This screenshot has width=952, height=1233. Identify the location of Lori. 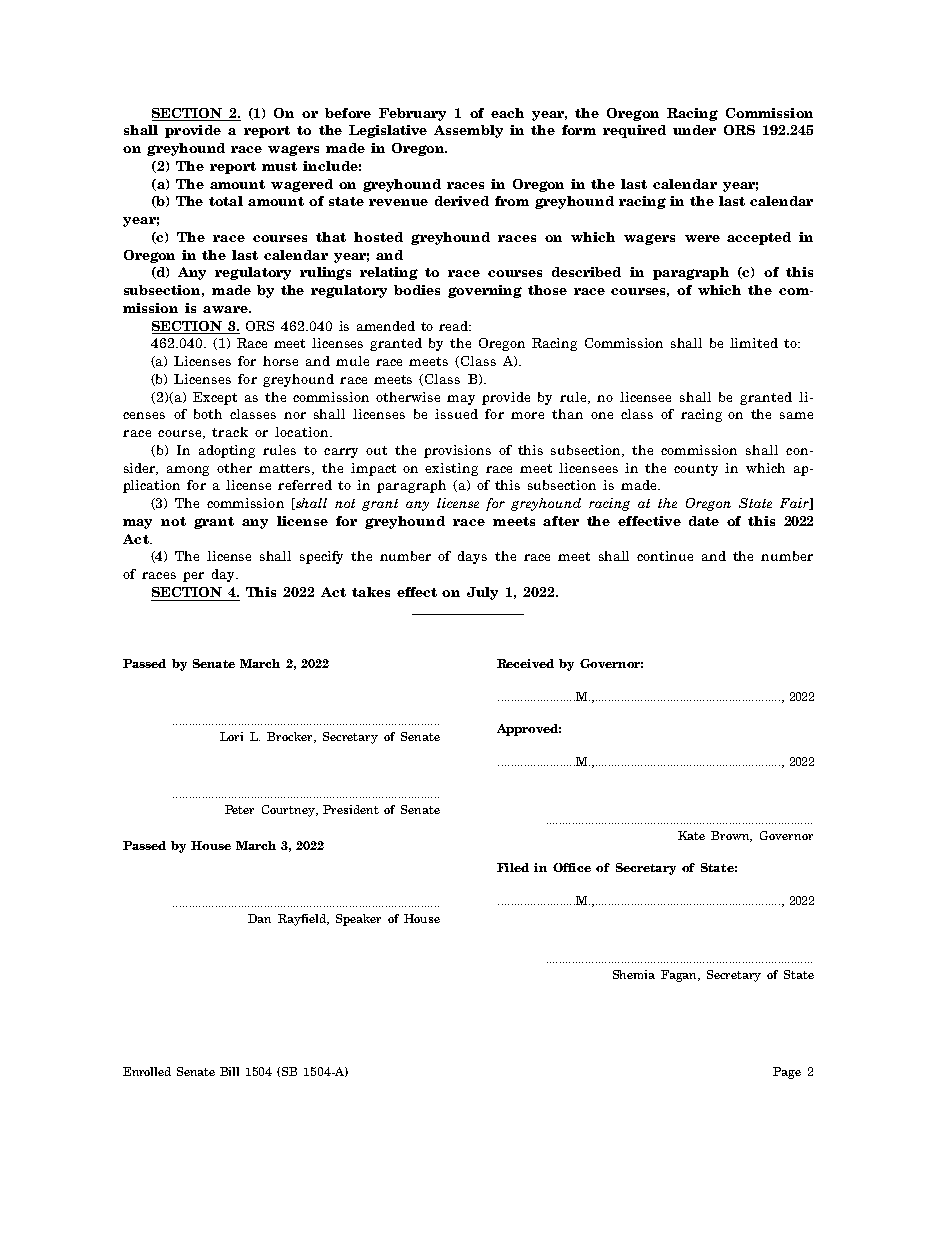
(231, 736).
